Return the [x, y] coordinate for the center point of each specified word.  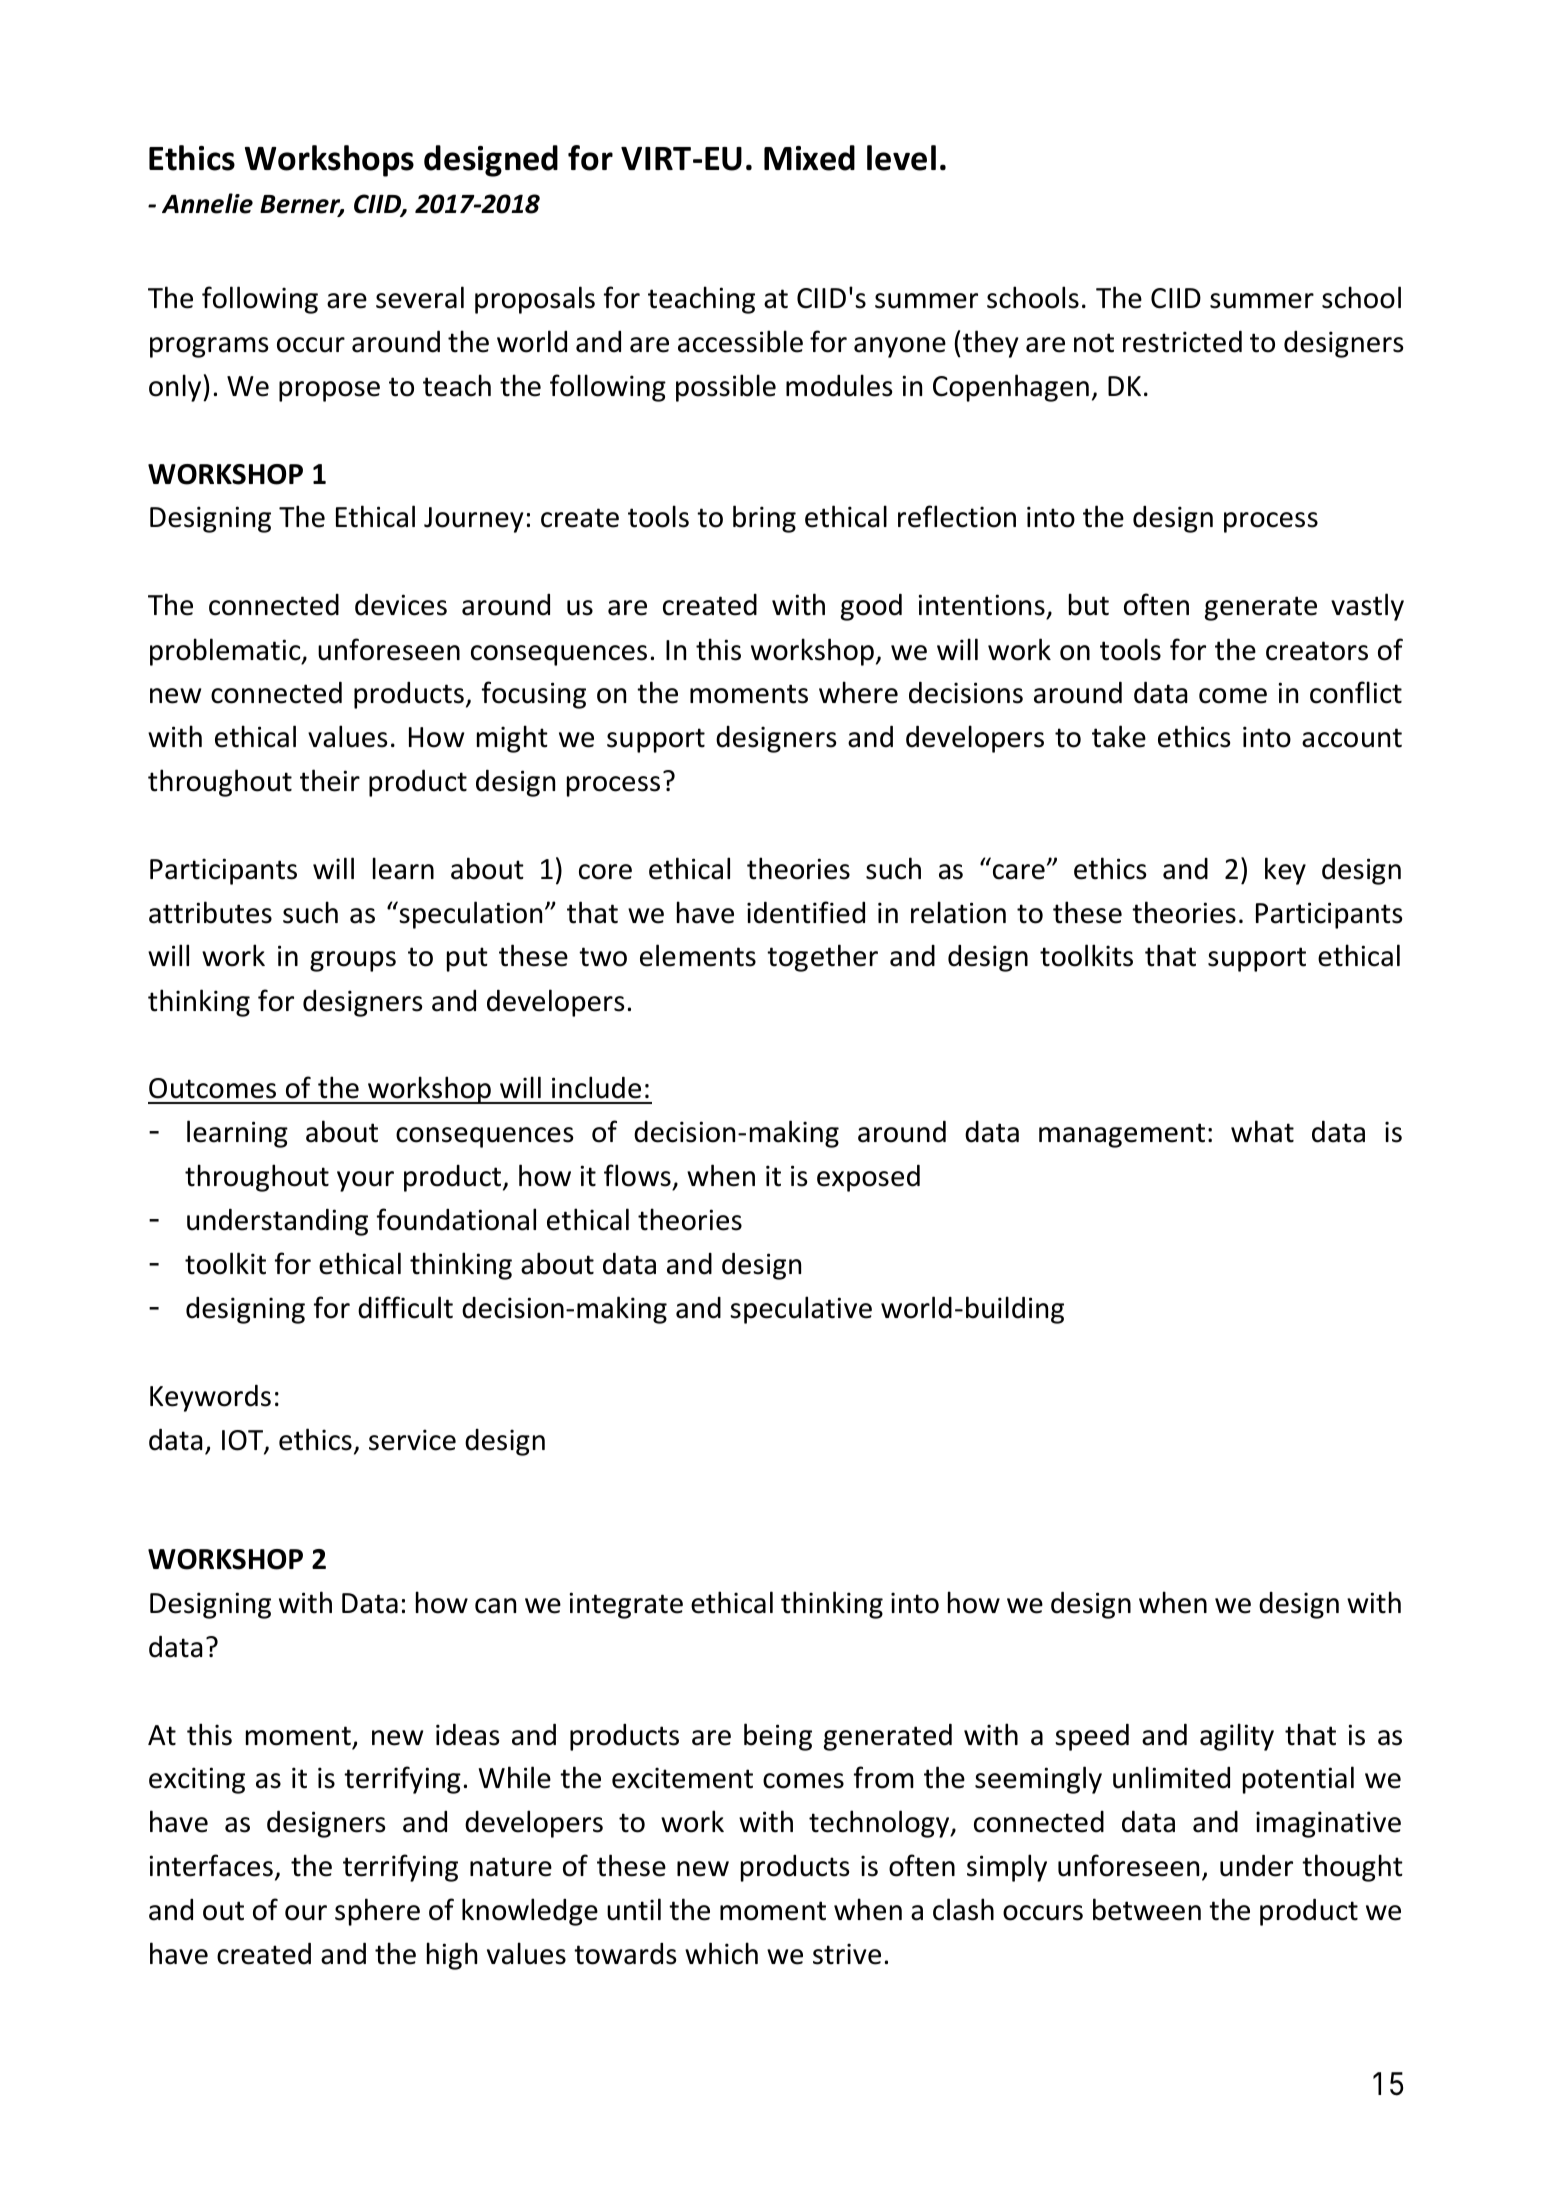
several [420, 297]
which [721, 1953]
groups [353, 961]
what [1262, 1131]
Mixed [809, 158]
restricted [1182, 341]
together [822, 958]
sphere [377, 1912]
